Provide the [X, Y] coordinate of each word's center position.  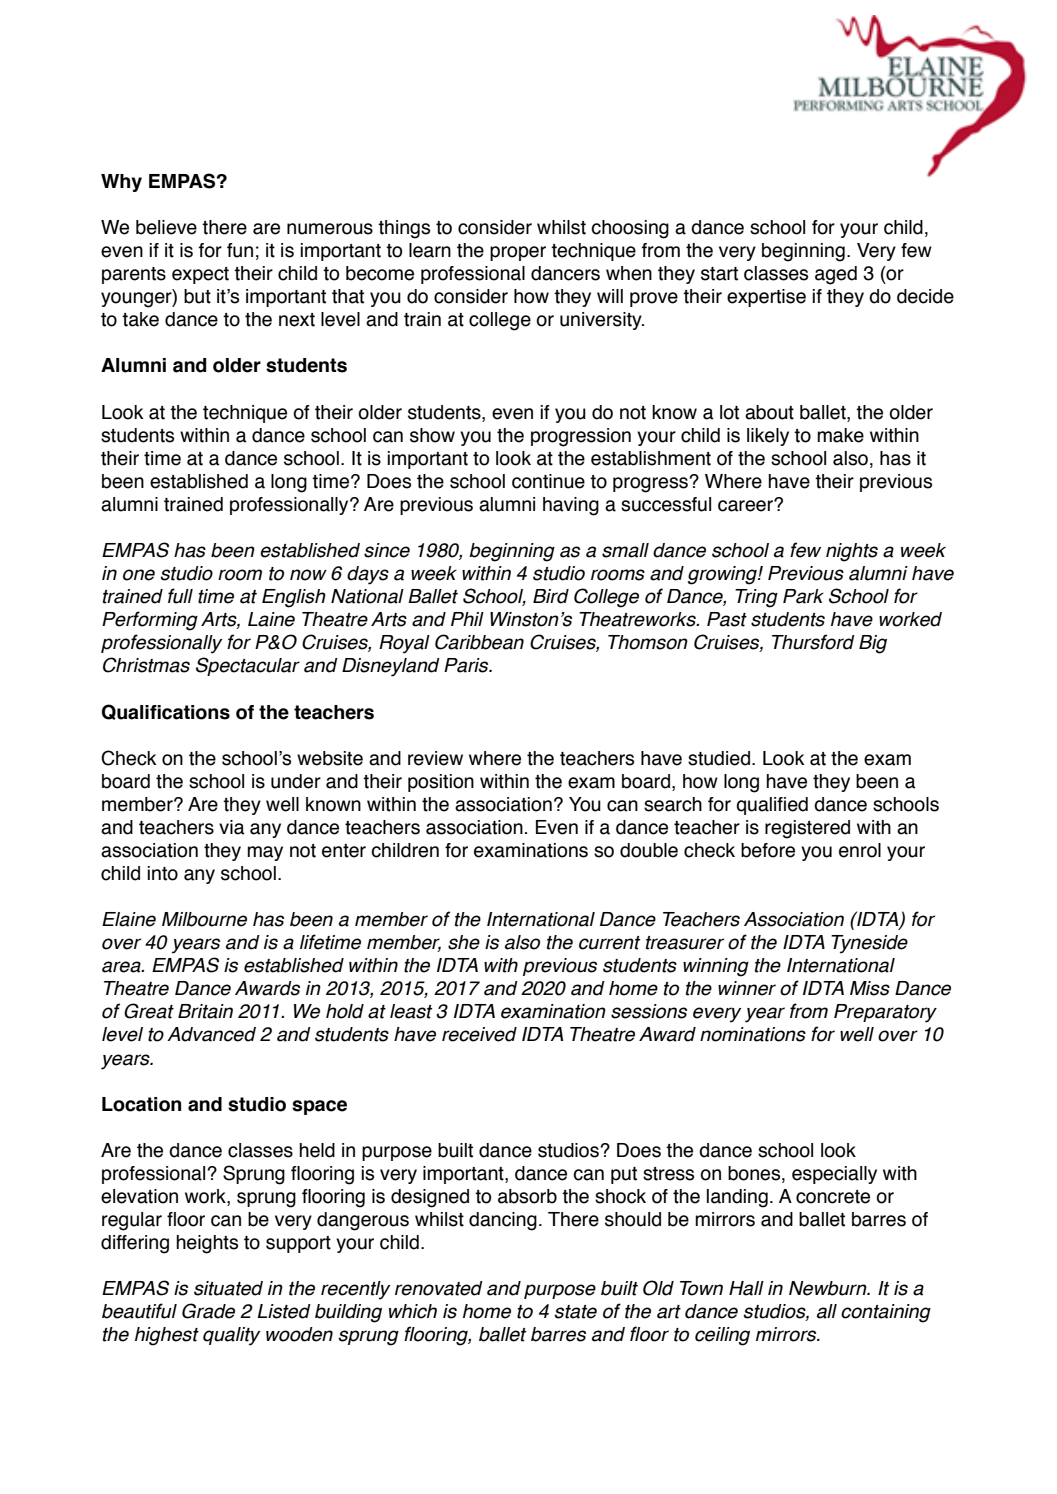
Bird [551, 596]
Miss [870, 988]
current [609, 943]
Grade [208, 1311]
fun [240, 250]
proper [518, 253]
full [180, 596]
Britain [205, 1011]
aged [836, 275]
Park [803, 596]
